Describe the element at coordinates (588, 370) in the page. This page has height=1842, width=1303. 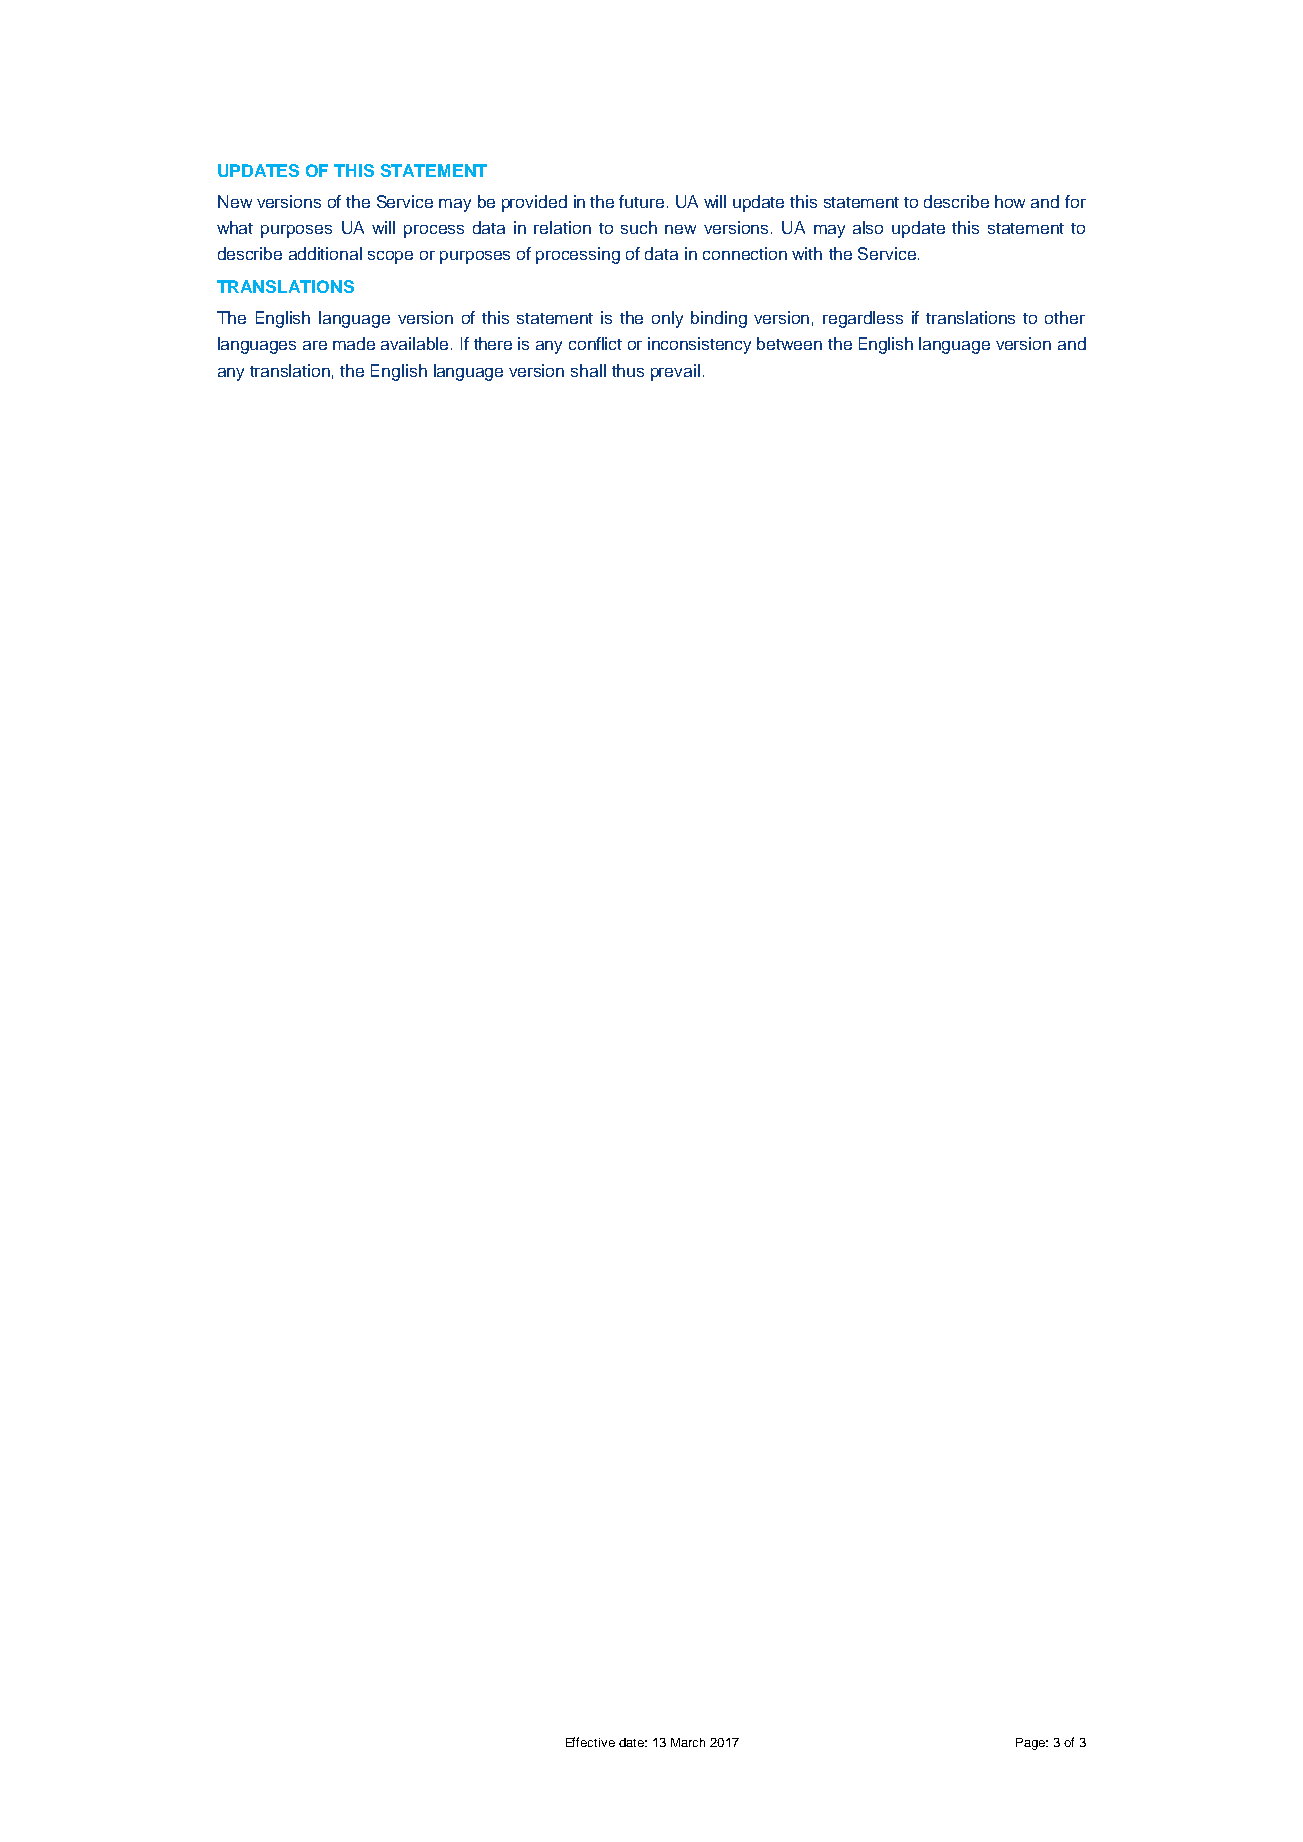
I see `shall` at that location.
